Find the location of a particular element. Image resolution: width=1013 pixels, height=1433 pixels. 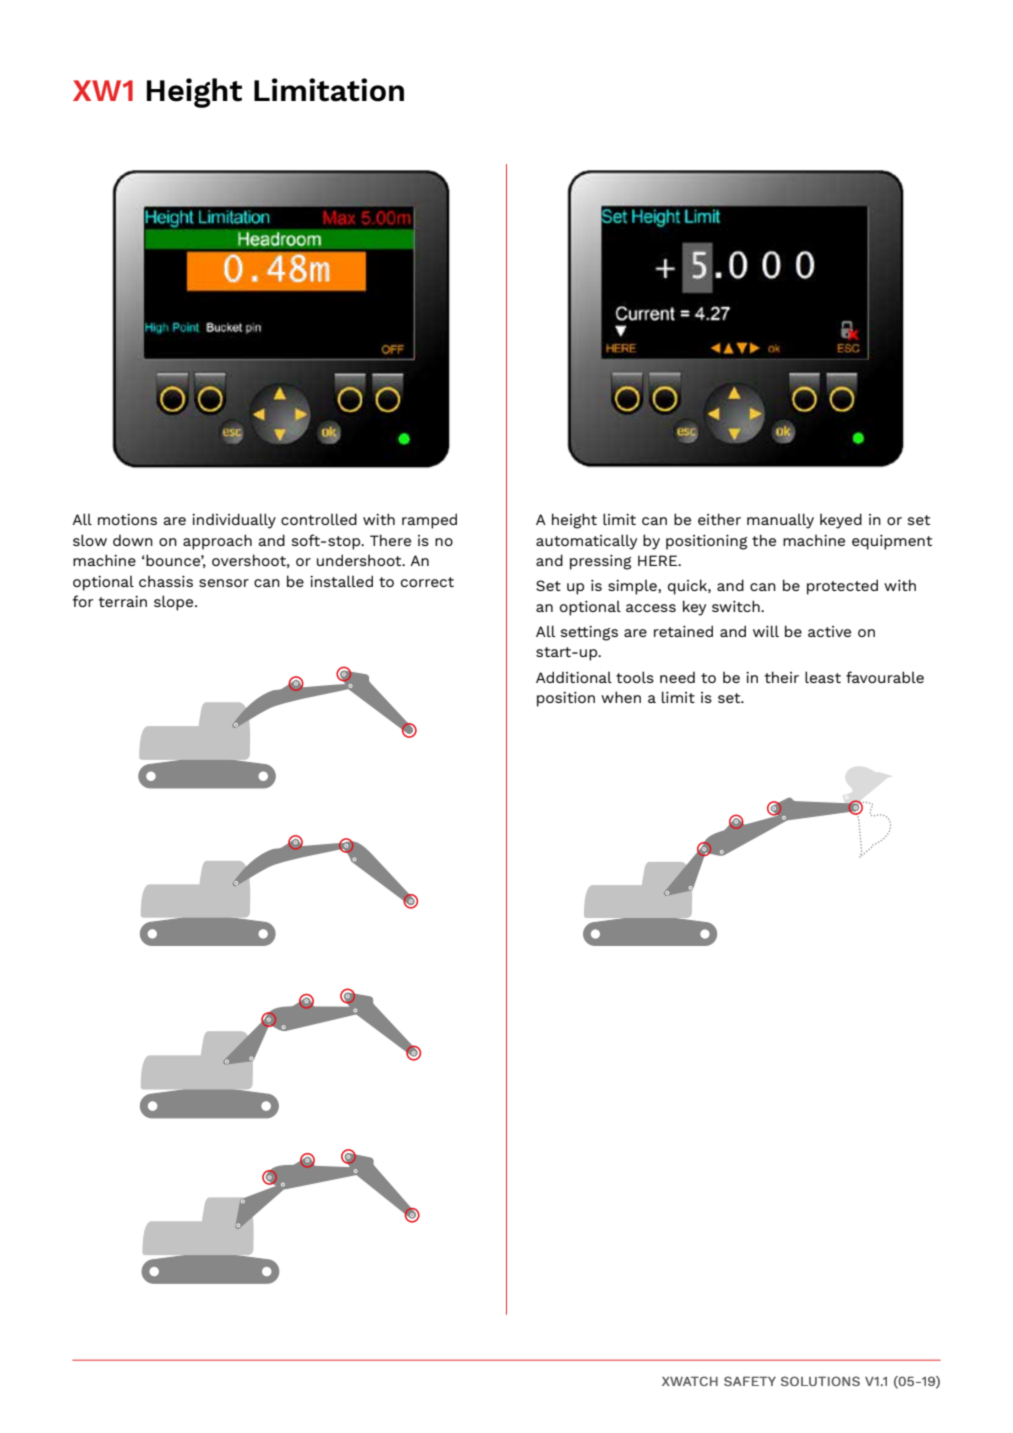

Additional is located at coordinates (574, 677).
